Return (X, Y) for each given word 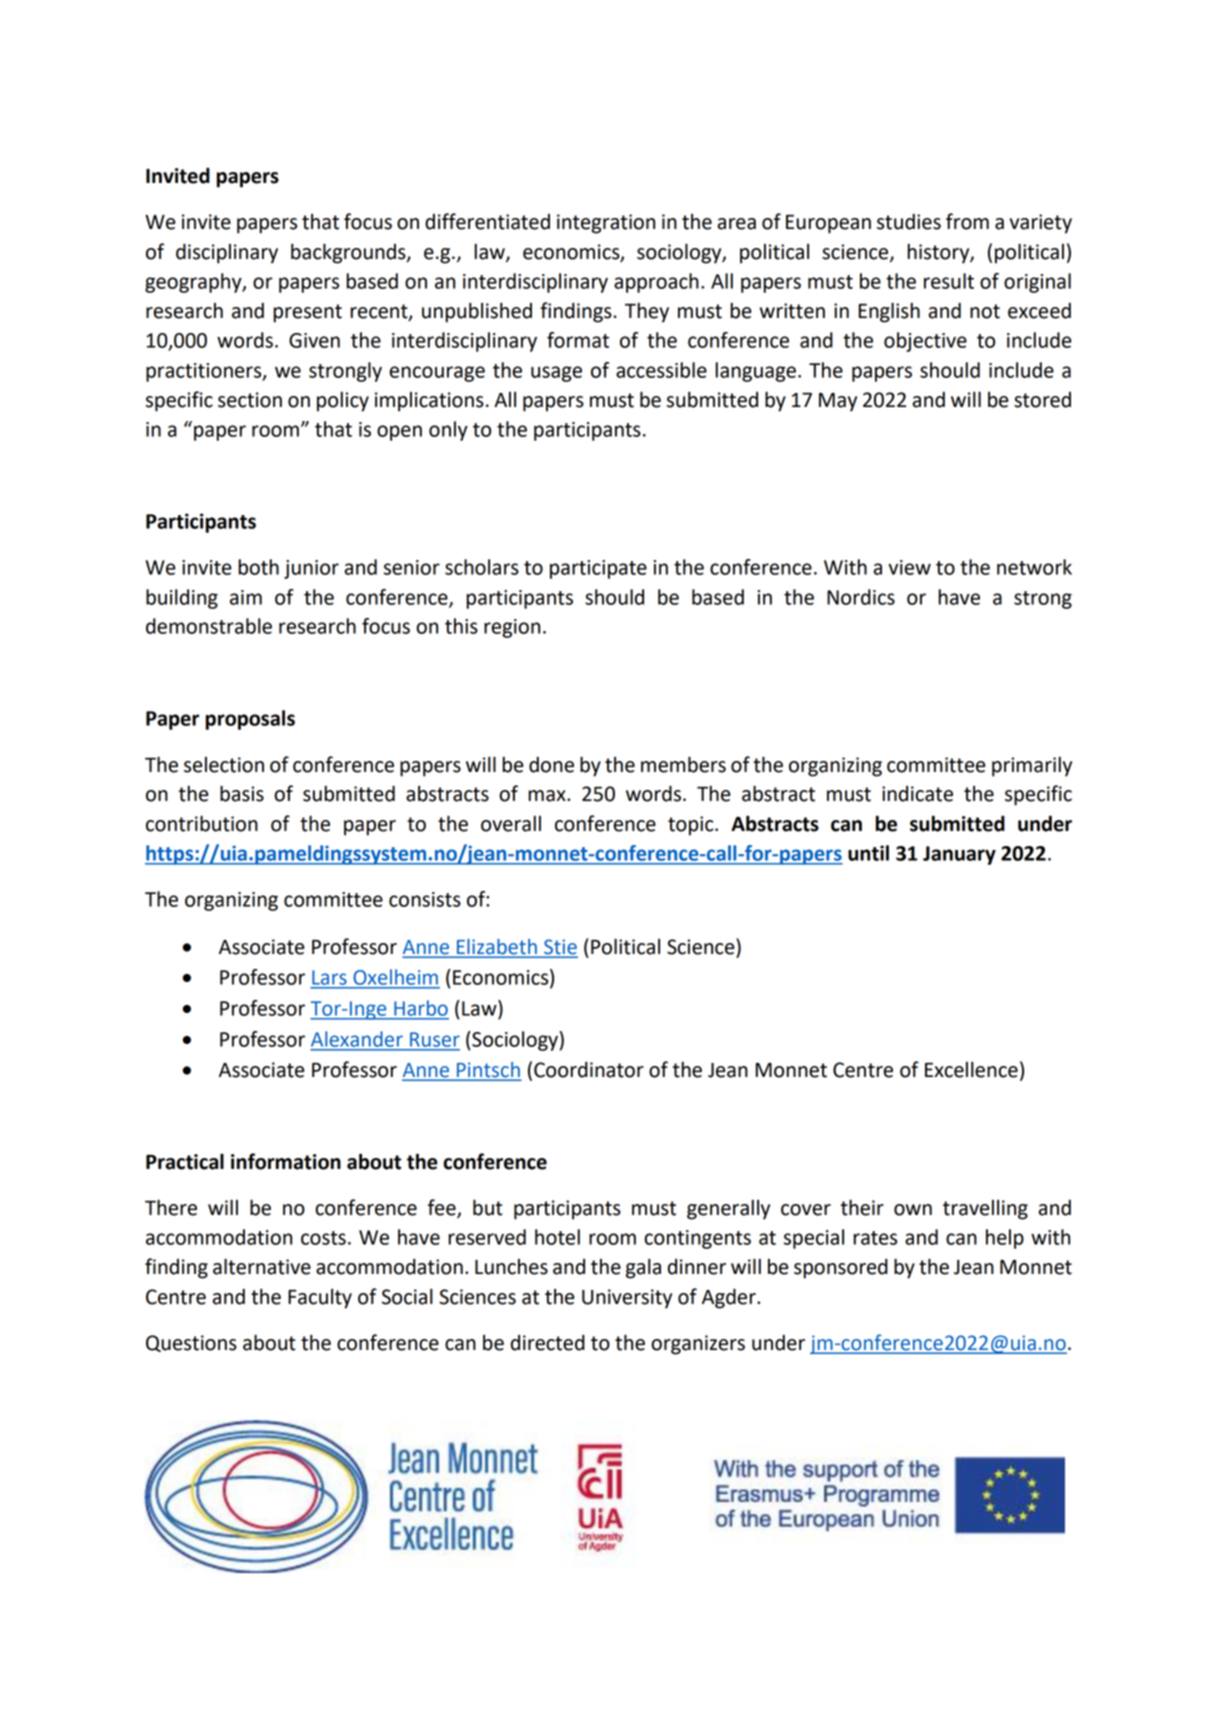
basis (242, 793)
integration (606, 224)
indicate (917, 794)
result (949, 281)
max (548, 796)
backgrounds (349, 253)
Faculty (320, 1299)
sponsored (841, 1269)
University (627, 1299)
